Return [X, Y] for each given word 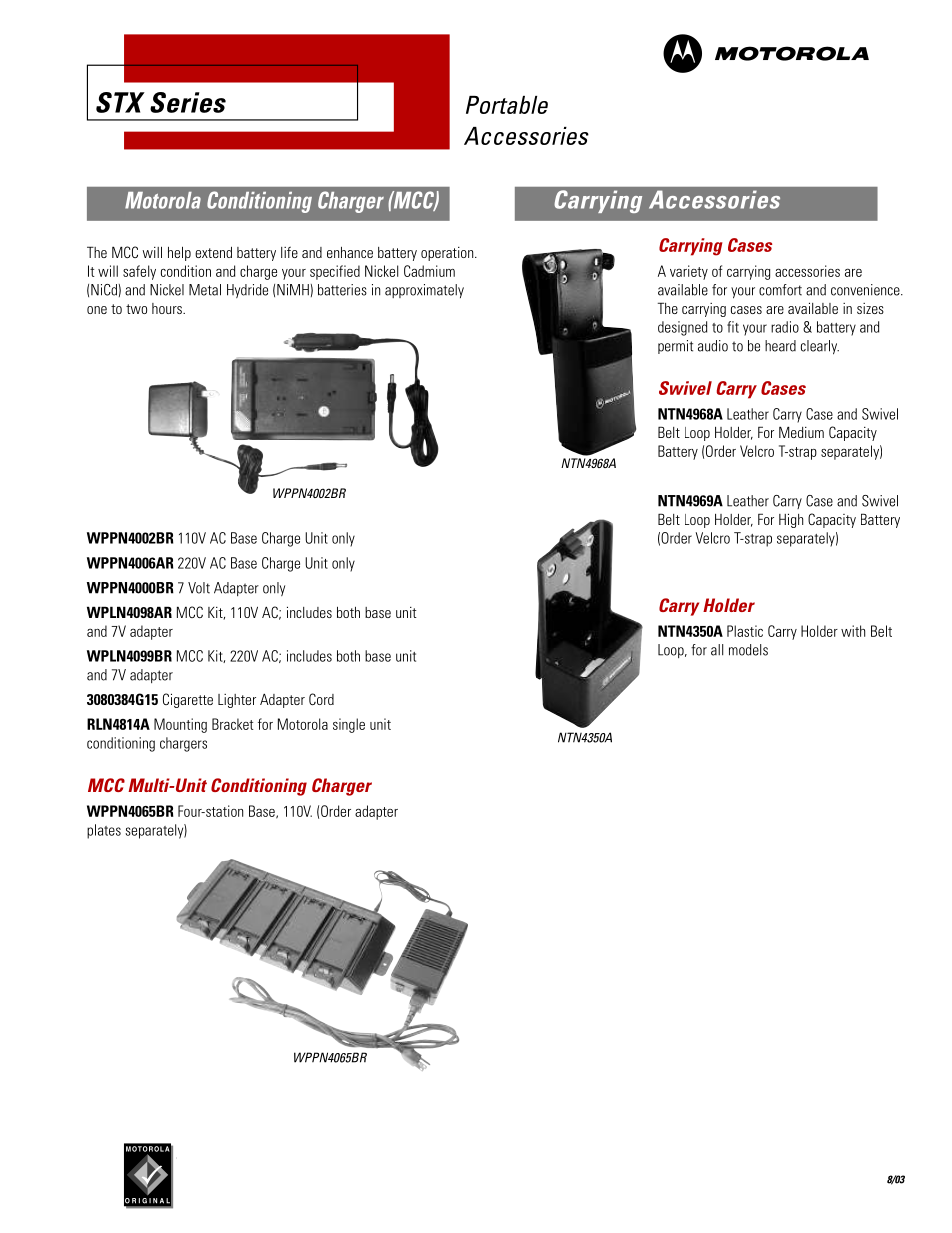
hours [168, 308]
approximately [424, 291]
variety [689, 272]
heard [780, 346]
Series [188, 102]
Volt [199, 588]
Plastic [745, 631]
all [717, 650]
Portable [507, 105]
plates [104, 831]
